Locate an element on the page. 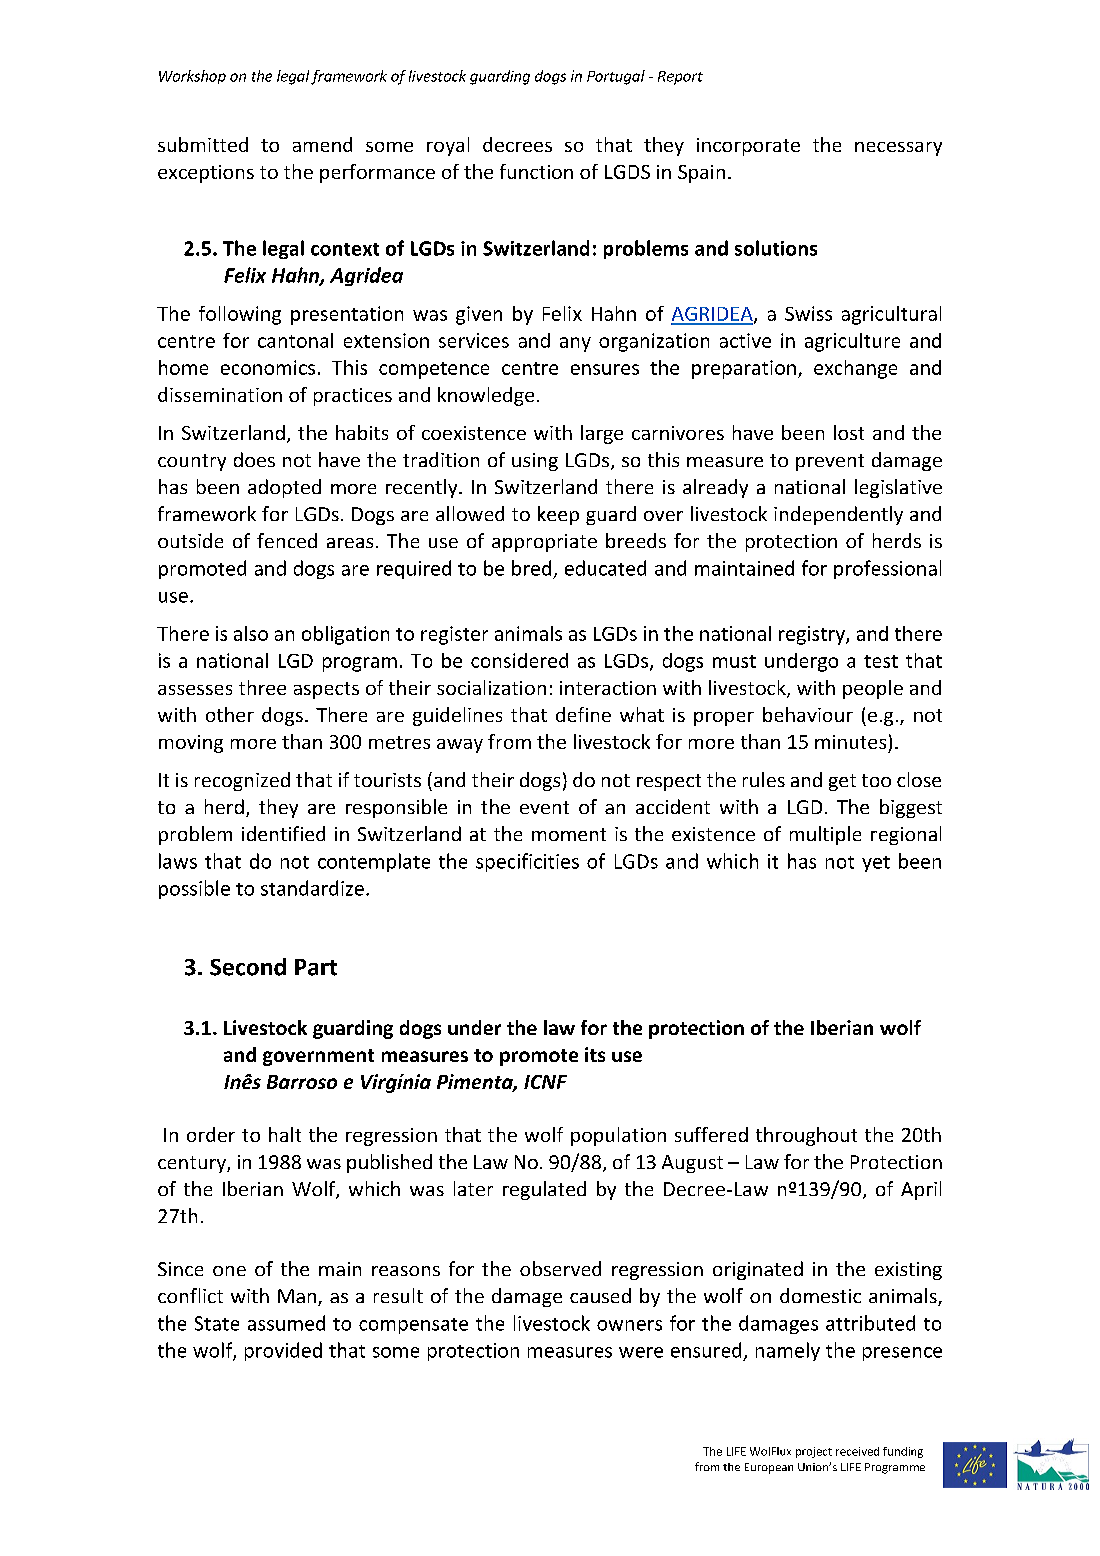  recognized is located at coordinates (242, 781).
